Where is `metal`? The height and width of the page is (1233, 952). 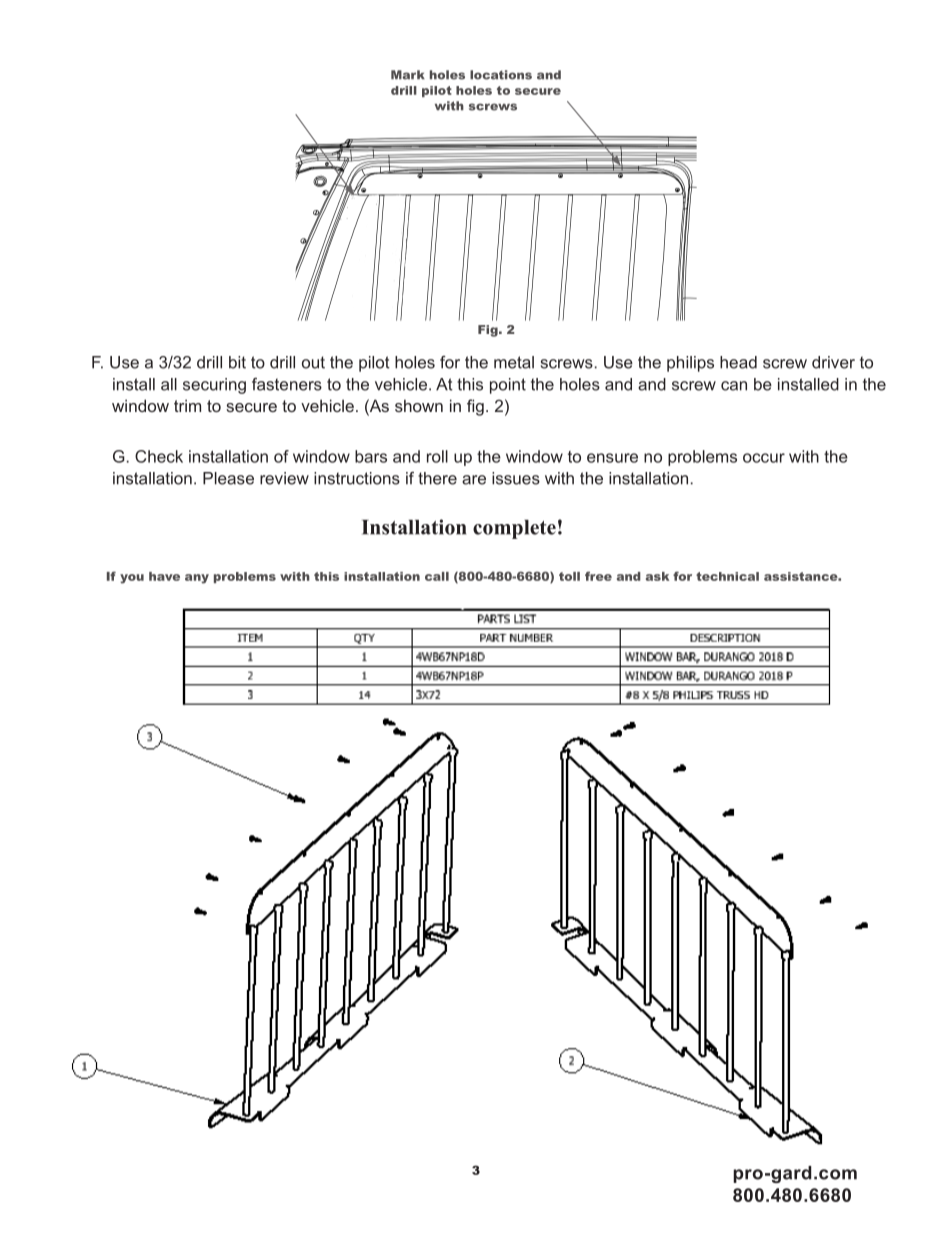 metal is located at coordinates (514, 362).
